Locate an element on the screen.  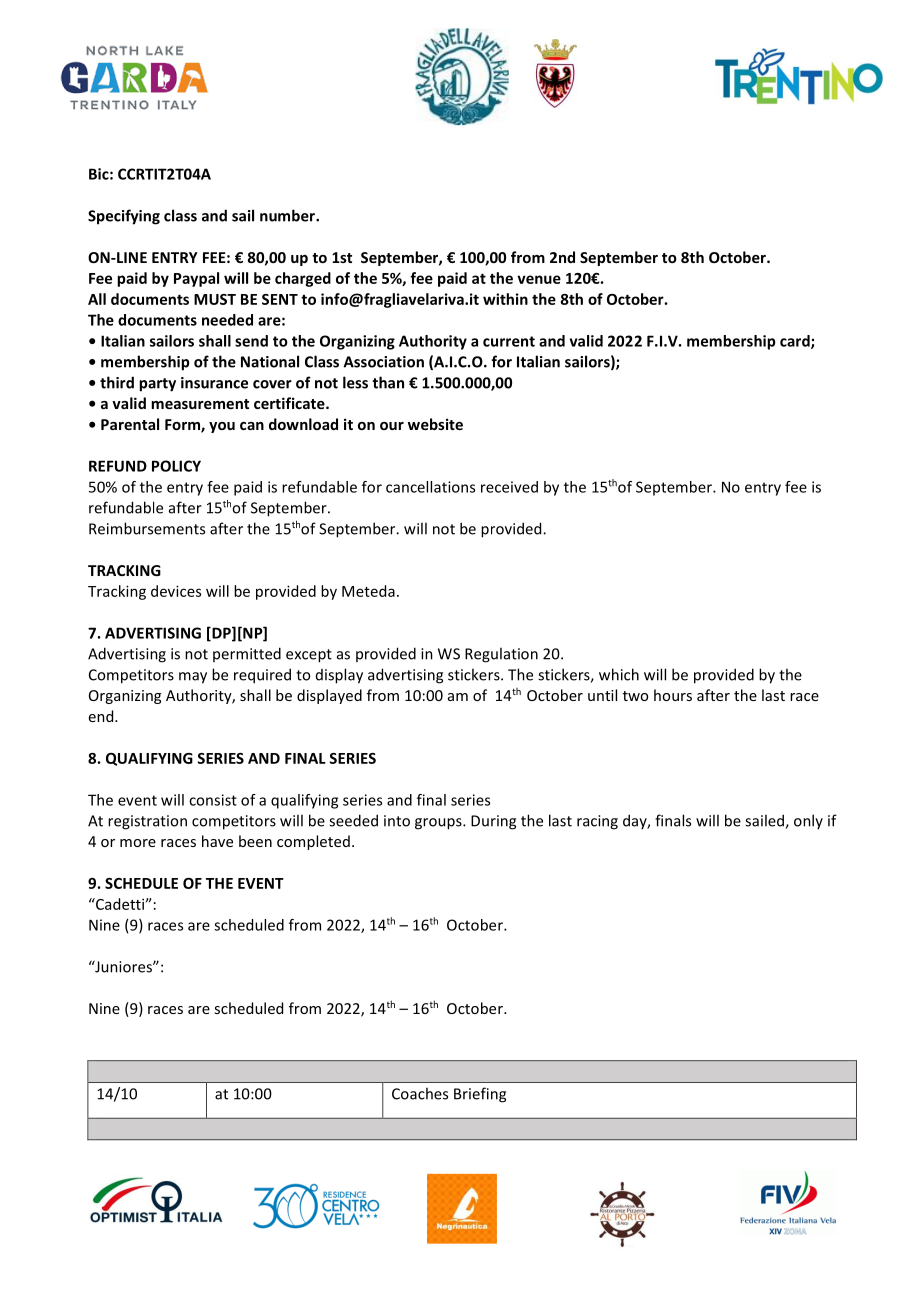
Paypal is located at coordinates (196, 279).
